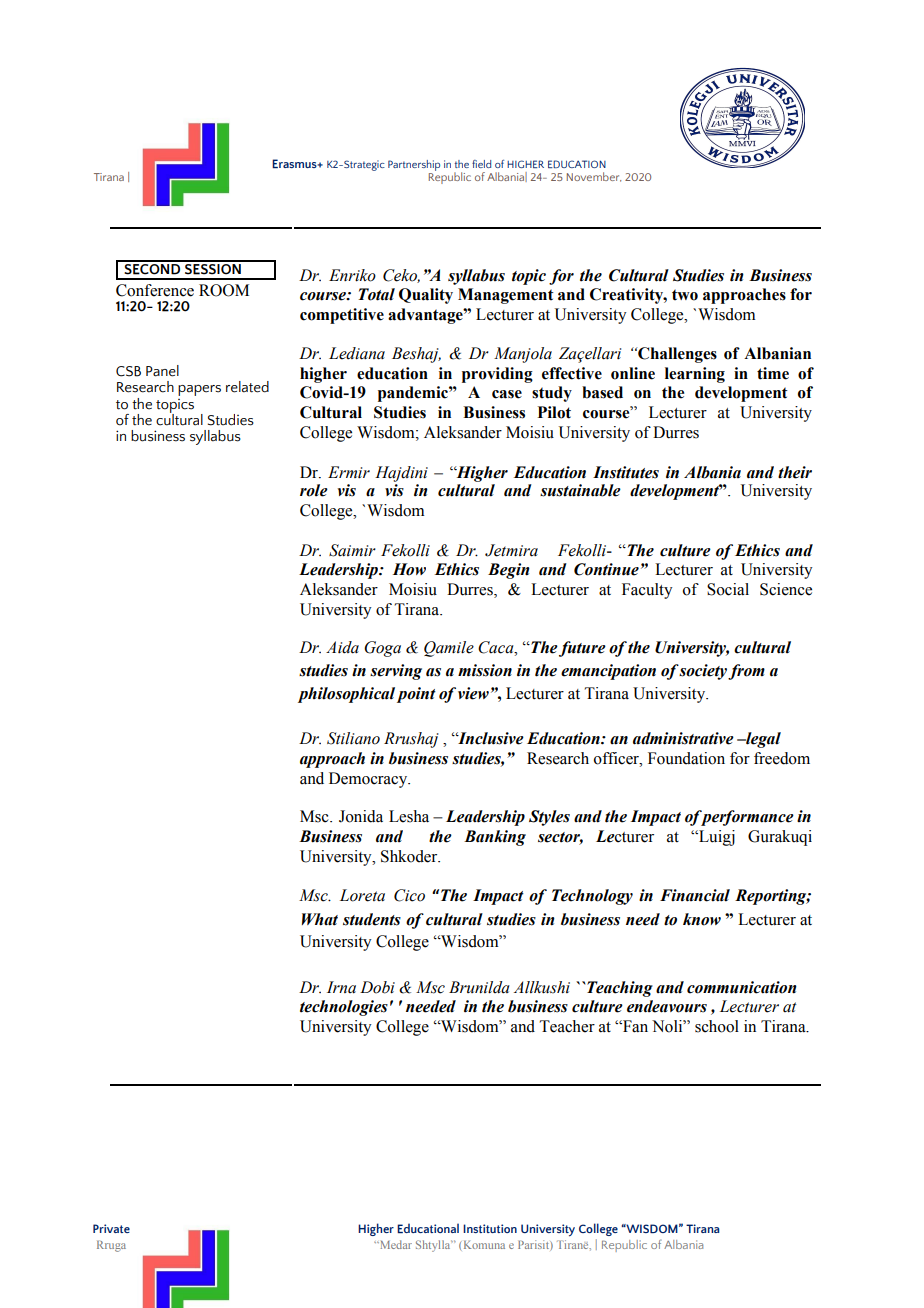 This screenshot has height=1308, width=924. Describe the element at coordinates (320, 919) in the screenshot. I see `What` at that location.
